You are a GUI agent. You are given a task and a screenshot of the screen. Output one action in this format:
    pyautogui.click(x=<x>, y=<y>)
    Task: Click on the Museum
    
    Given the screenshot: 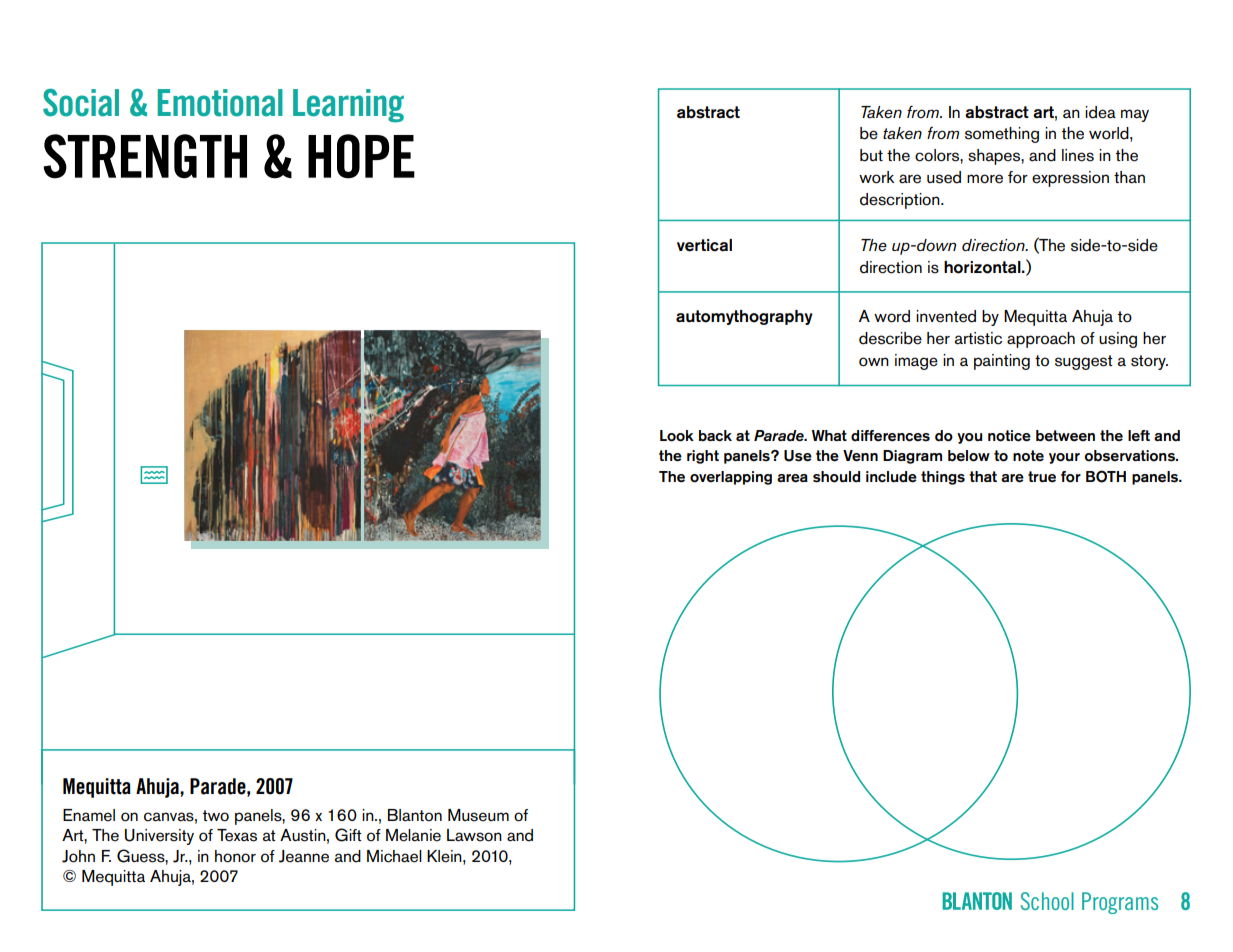 What is the action you would take?
    pyautogui.click(x=478, y=815)
